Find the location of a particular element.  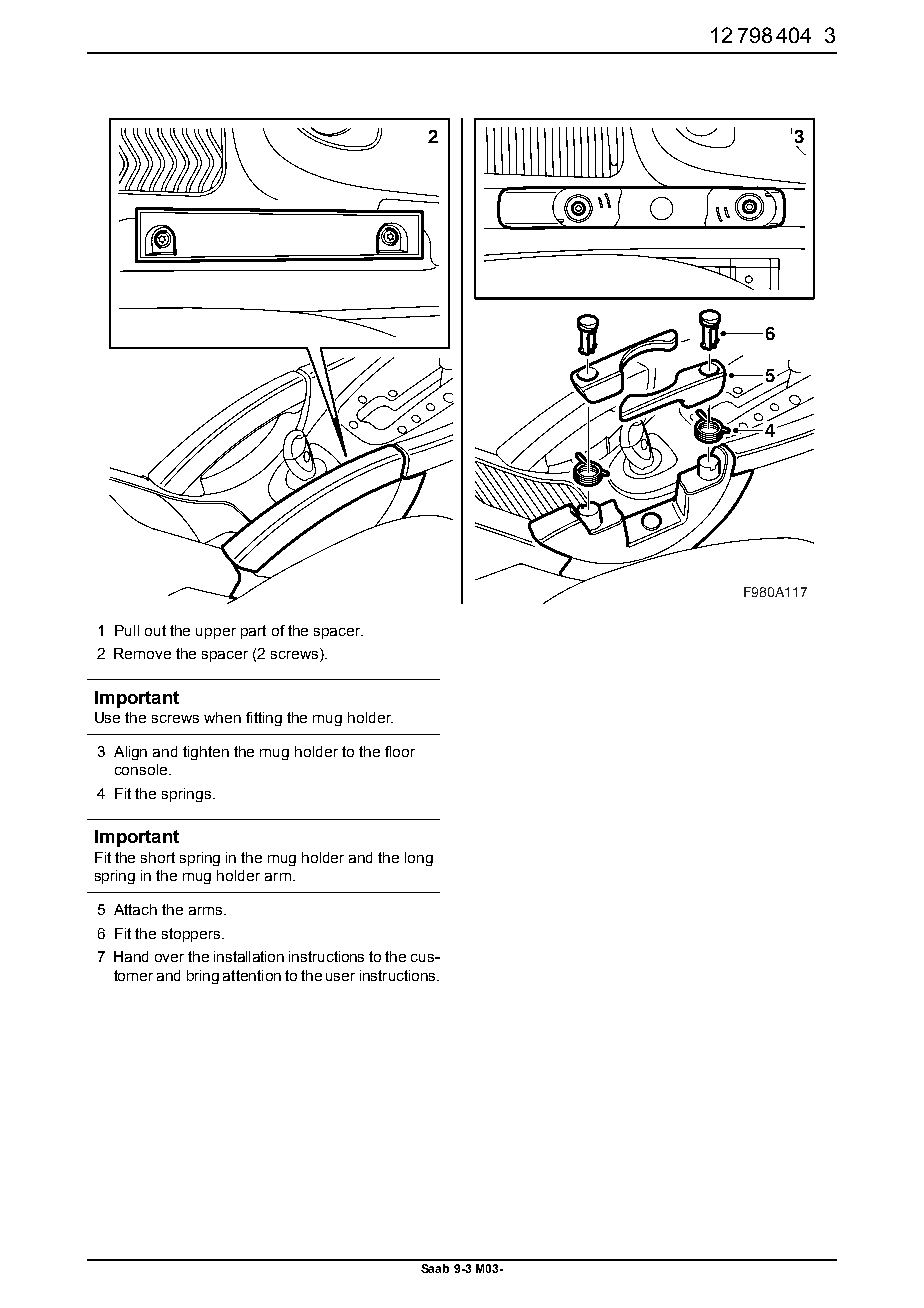

user is located at coordinates (340, 977).
